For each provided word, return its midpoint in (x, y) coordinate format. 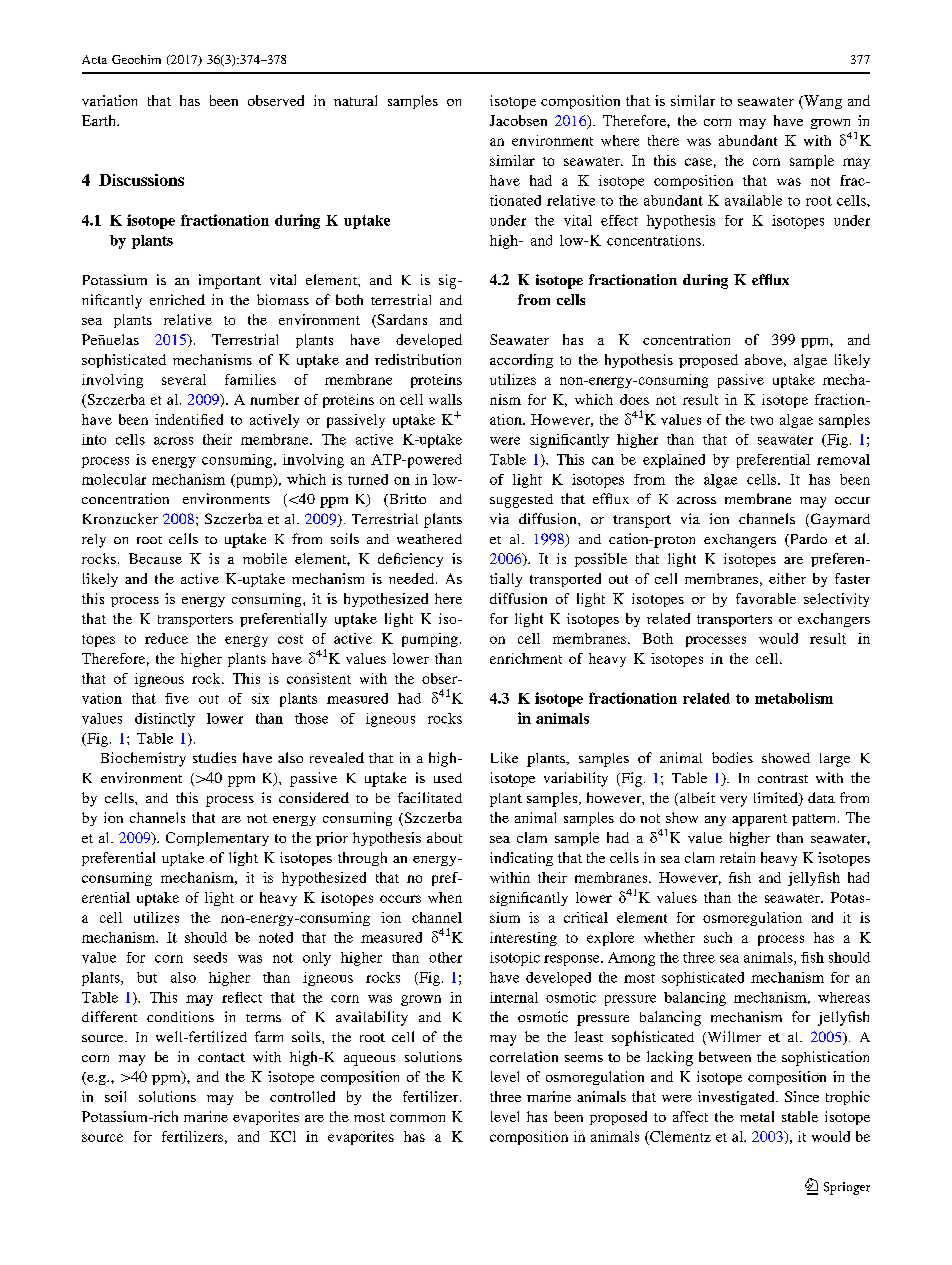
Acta (94, 59)
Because (155, 558)
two (762, 420)
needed (413, 578)
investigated (737, 1098)
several (184, 379)
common (417, 1118)
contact (221, 1057)
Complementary (217, 839)
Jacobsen (518, 120)
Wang (822, 102)
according (521, 361)
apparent (759, 820)
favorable (766, 598)
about (444, 837)
